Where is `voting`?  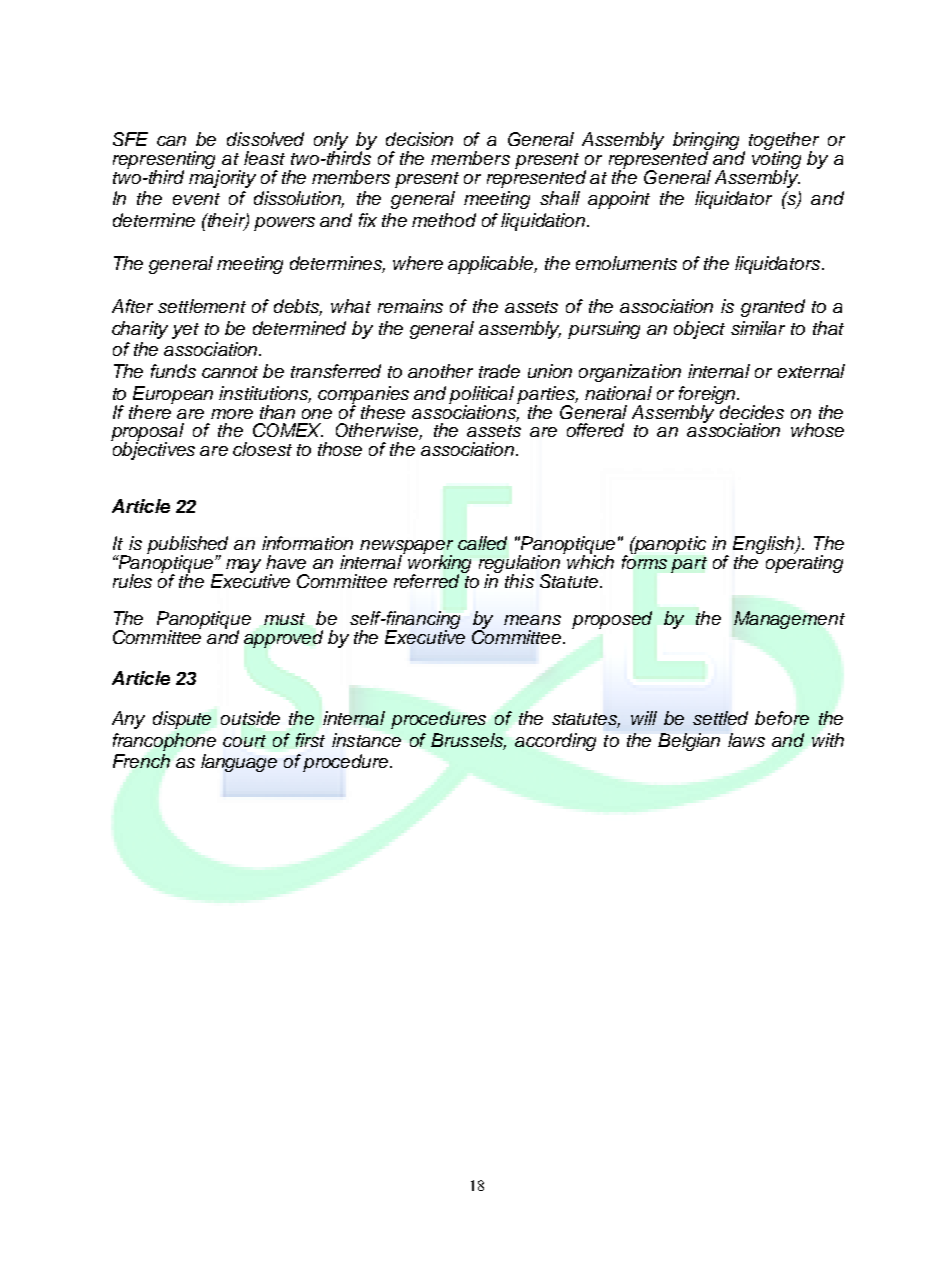
voting is located at coordinates (776, 160).
